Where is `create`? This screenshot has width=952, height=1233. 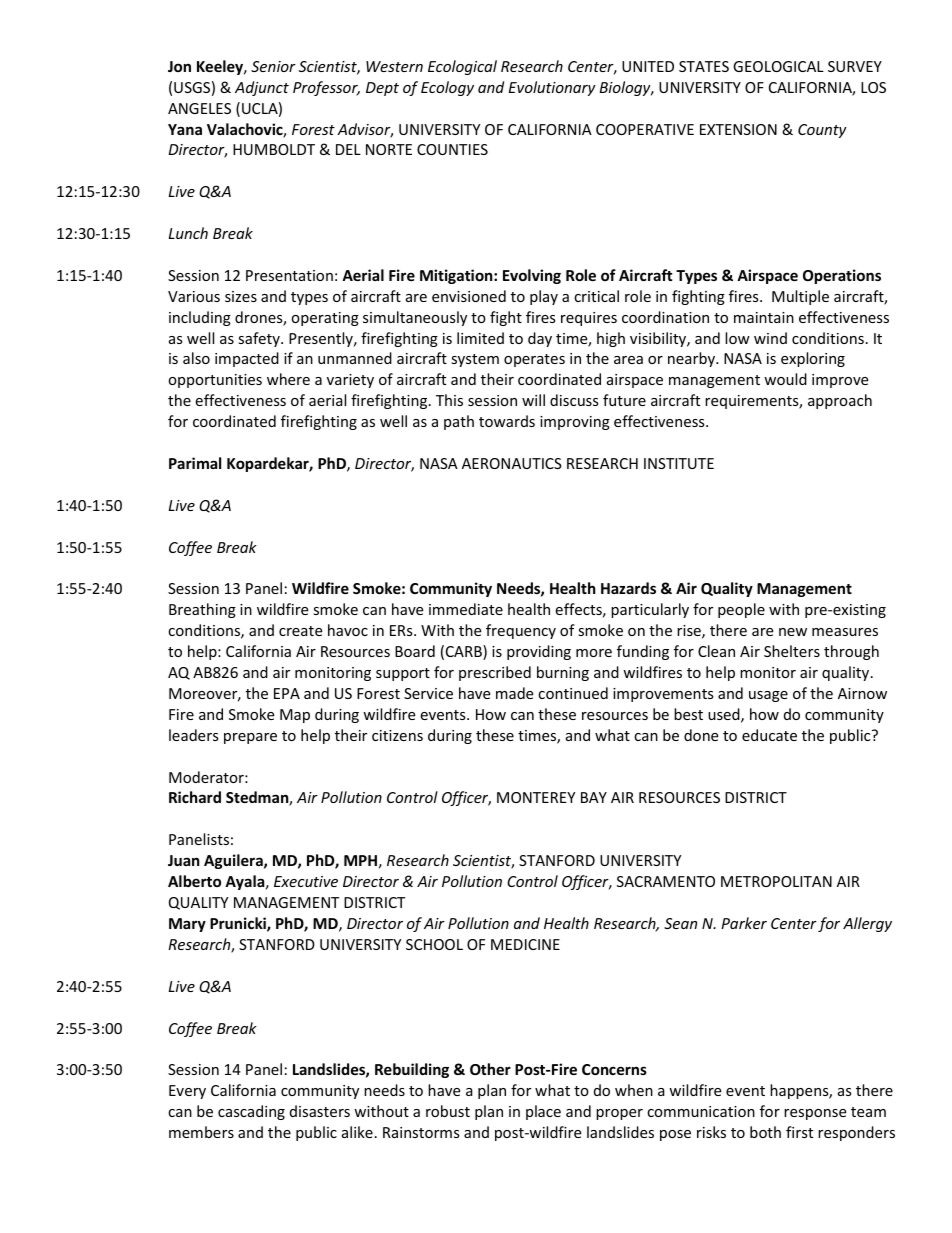
create is located at coordinates (300, 631).
